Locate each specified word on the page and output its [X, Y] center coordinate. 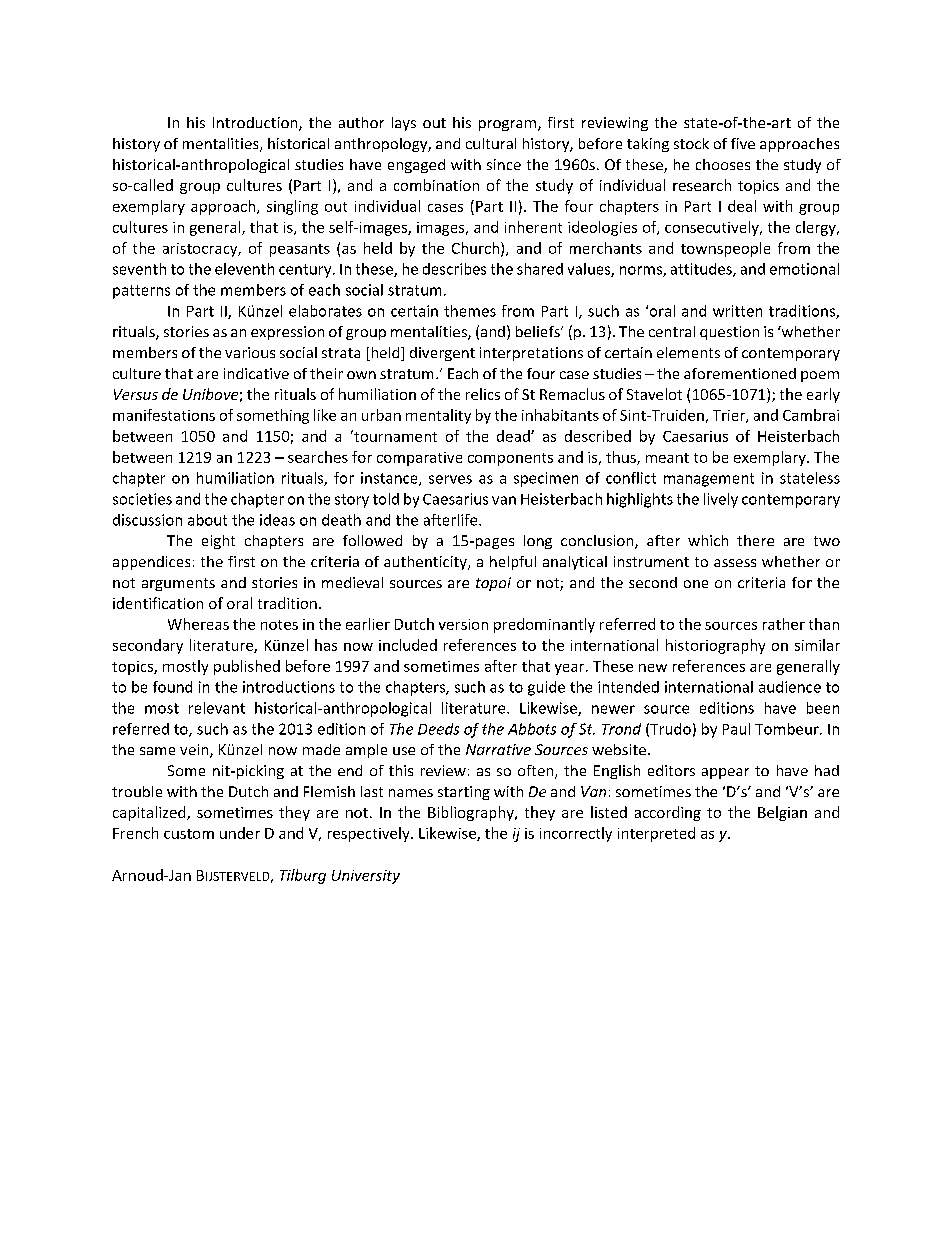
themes [470, 311]
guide [546, 688]
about [207, 520]
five [743, 143]
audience [790, 687]
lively [721, 500]
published [247, 667]
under [240, 833]
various [250, 352]
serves [450, 479]
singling [292, 207]
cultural [491, 143]
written [737, 311]
